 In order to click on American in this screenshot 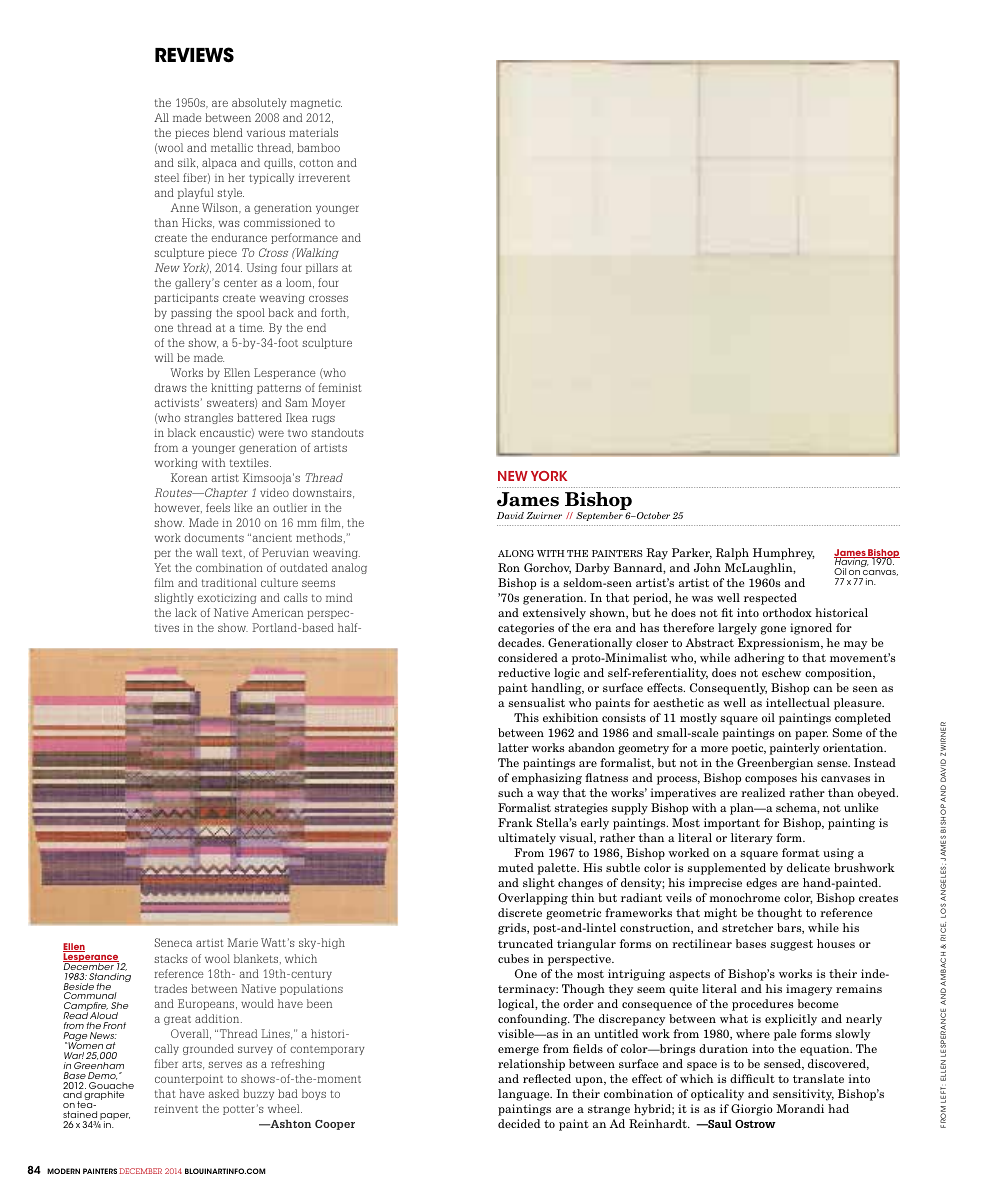, I will do `click(277, 612)`.
